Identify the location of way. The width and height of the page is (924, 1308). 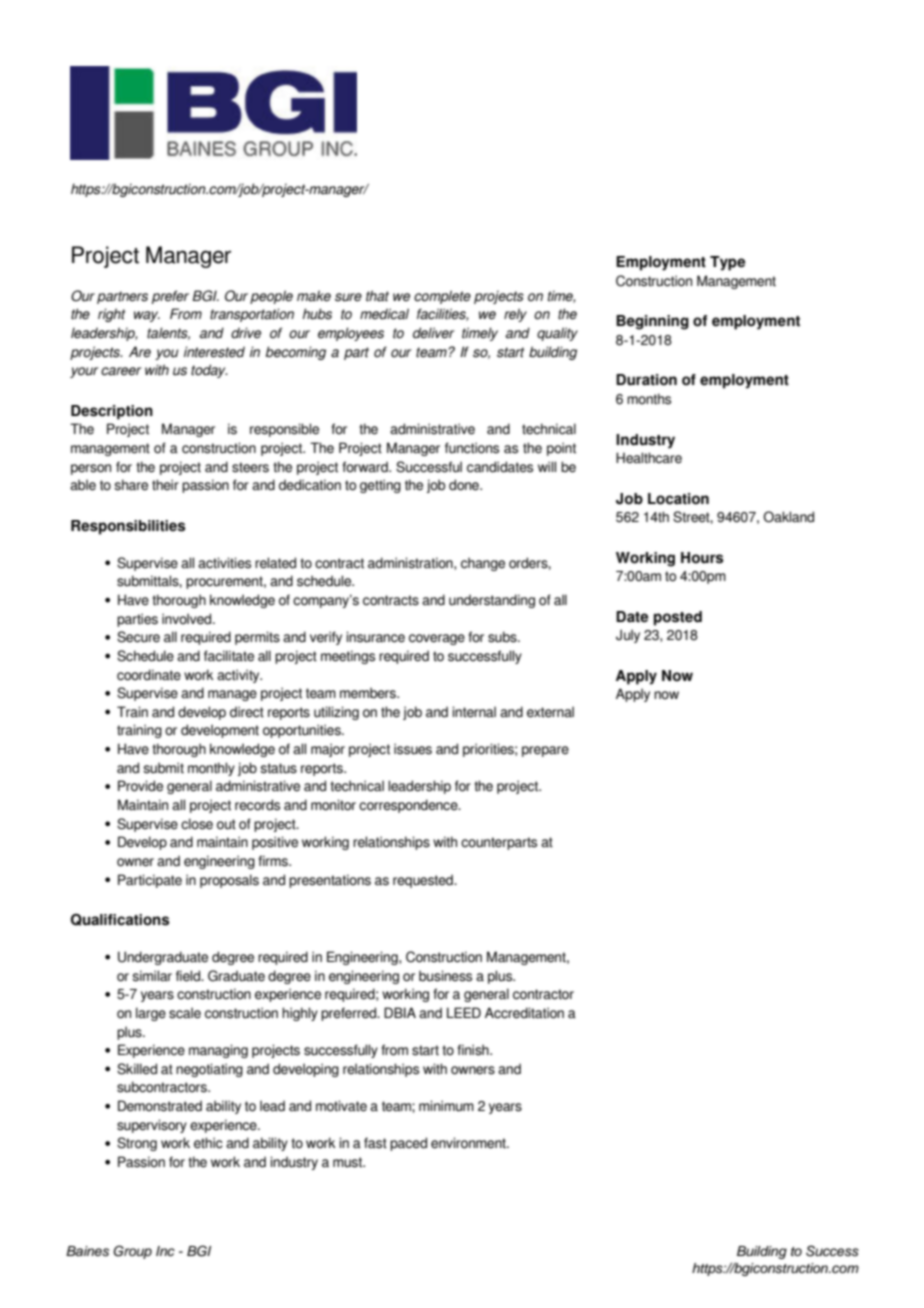
(147, 316).
